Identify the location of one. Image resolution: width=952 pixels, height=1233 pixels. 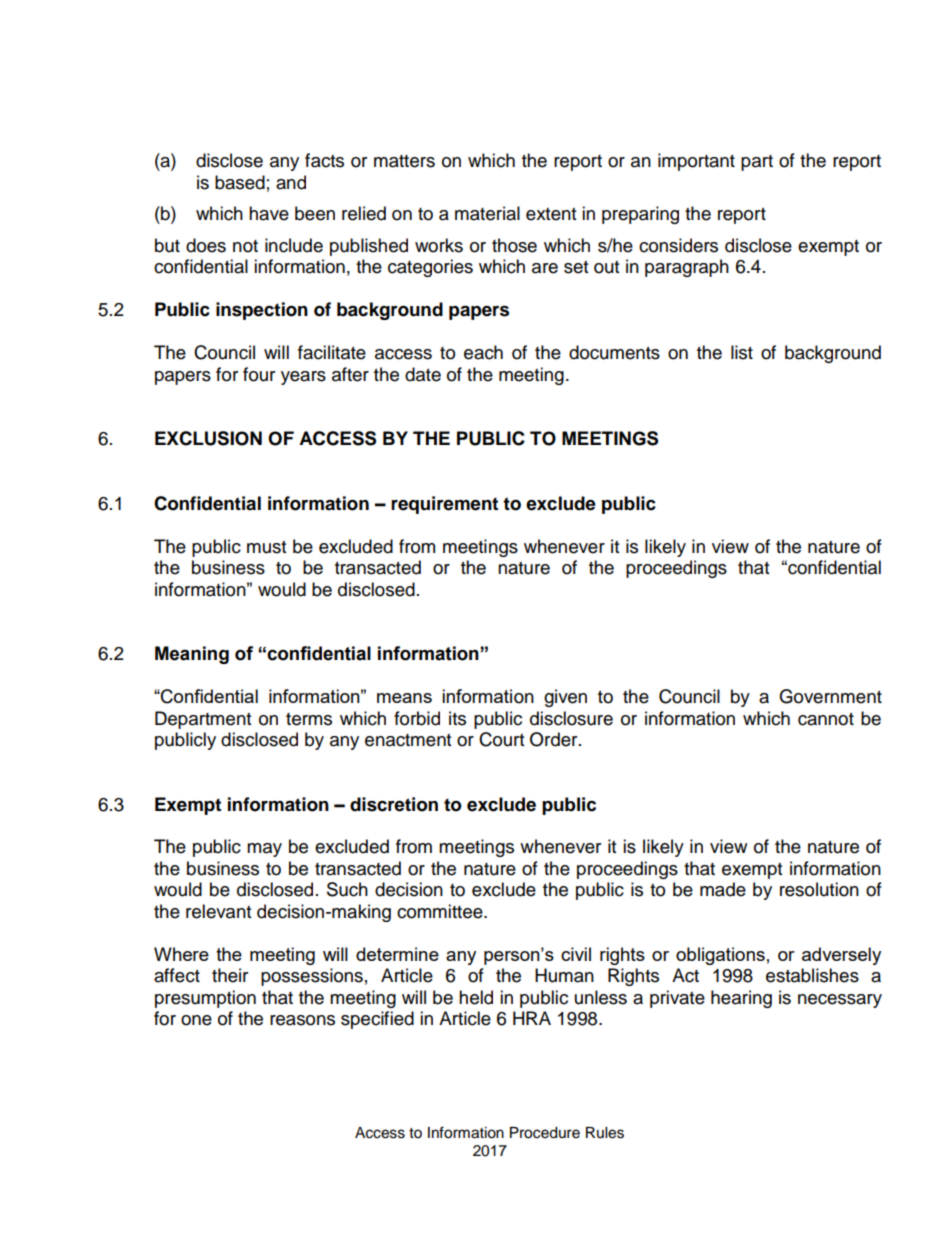
(196, 1020).
